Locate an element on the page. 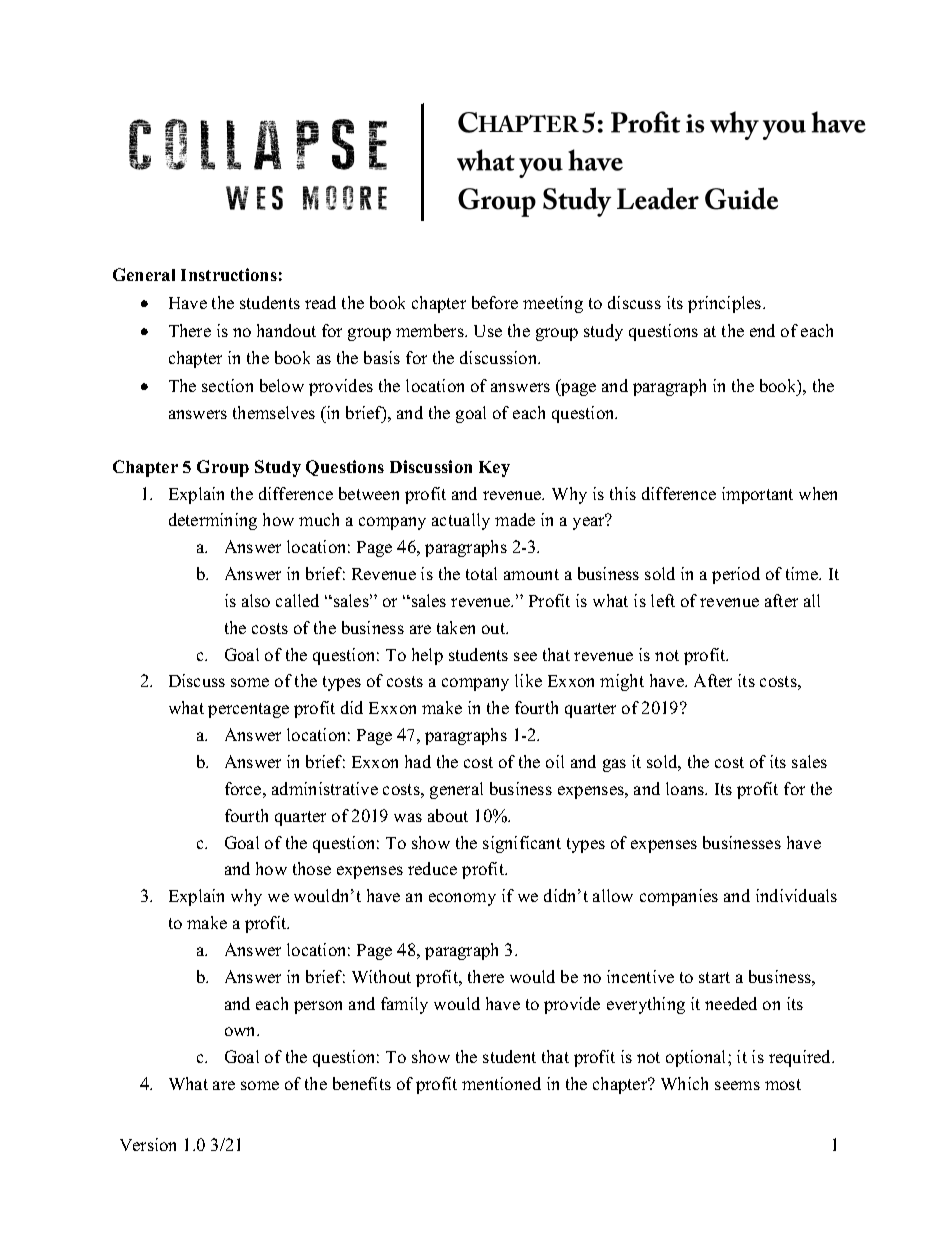 The image size is (952, 1233). before is located at coordinates (495, 302).
